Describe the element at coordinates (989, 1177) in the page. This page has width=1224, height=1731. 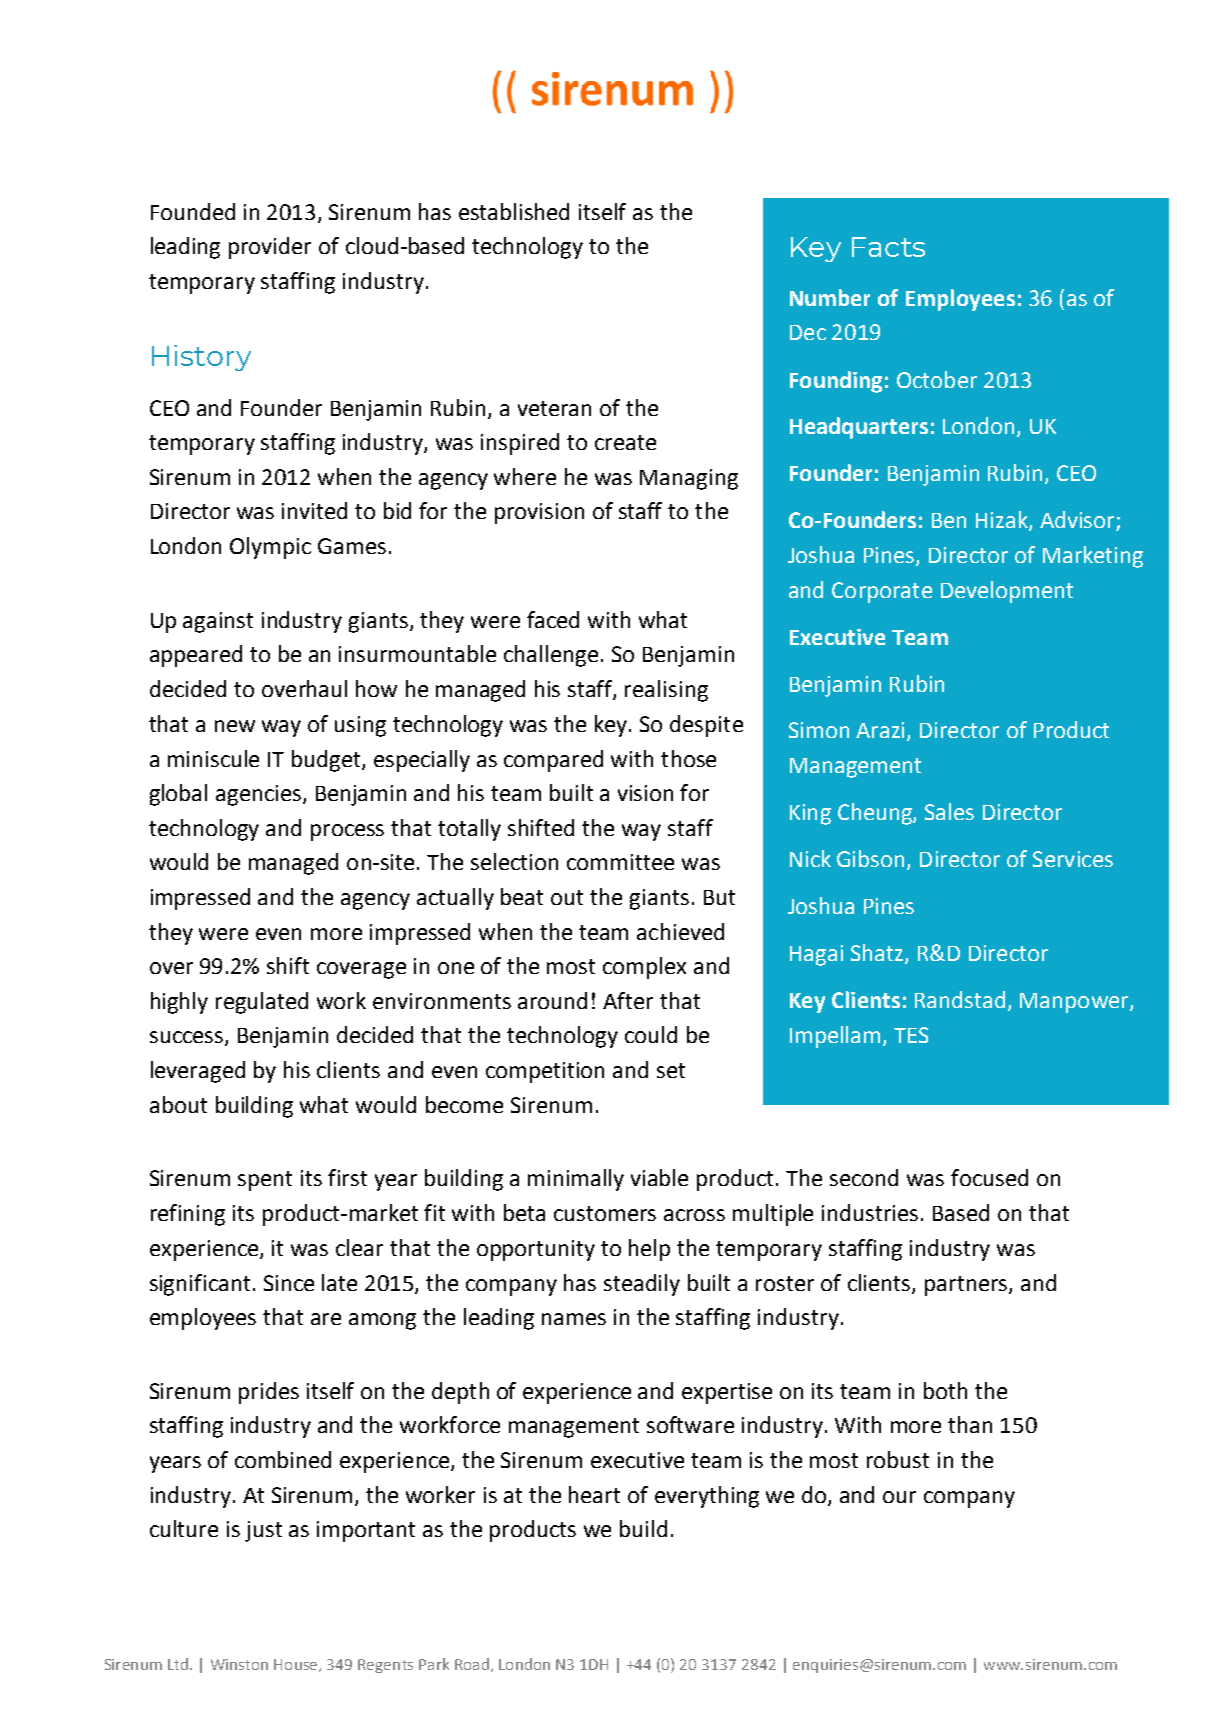
I see `focused` at that location.
